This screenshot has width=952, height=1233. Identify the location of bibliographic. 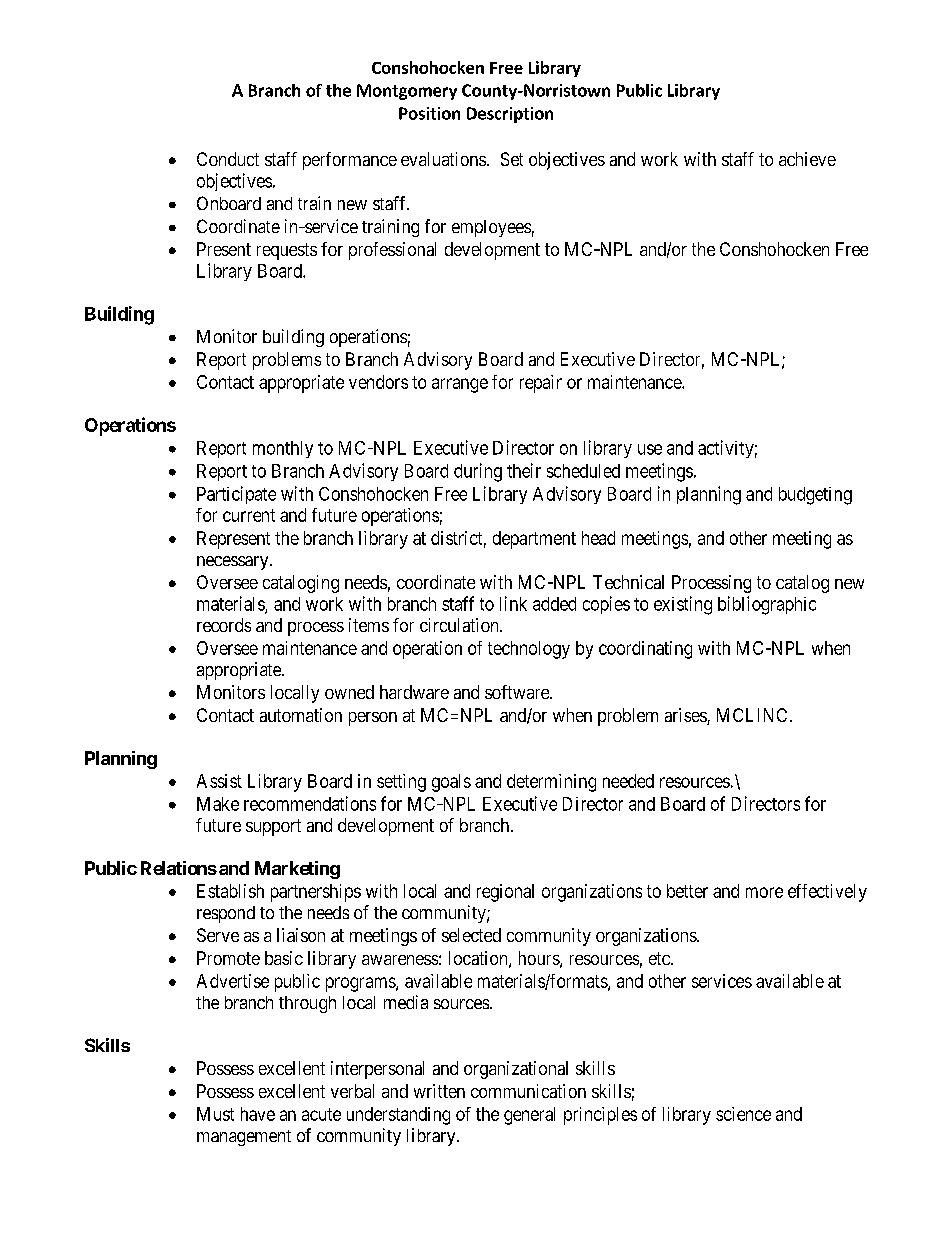
(767, 605).
